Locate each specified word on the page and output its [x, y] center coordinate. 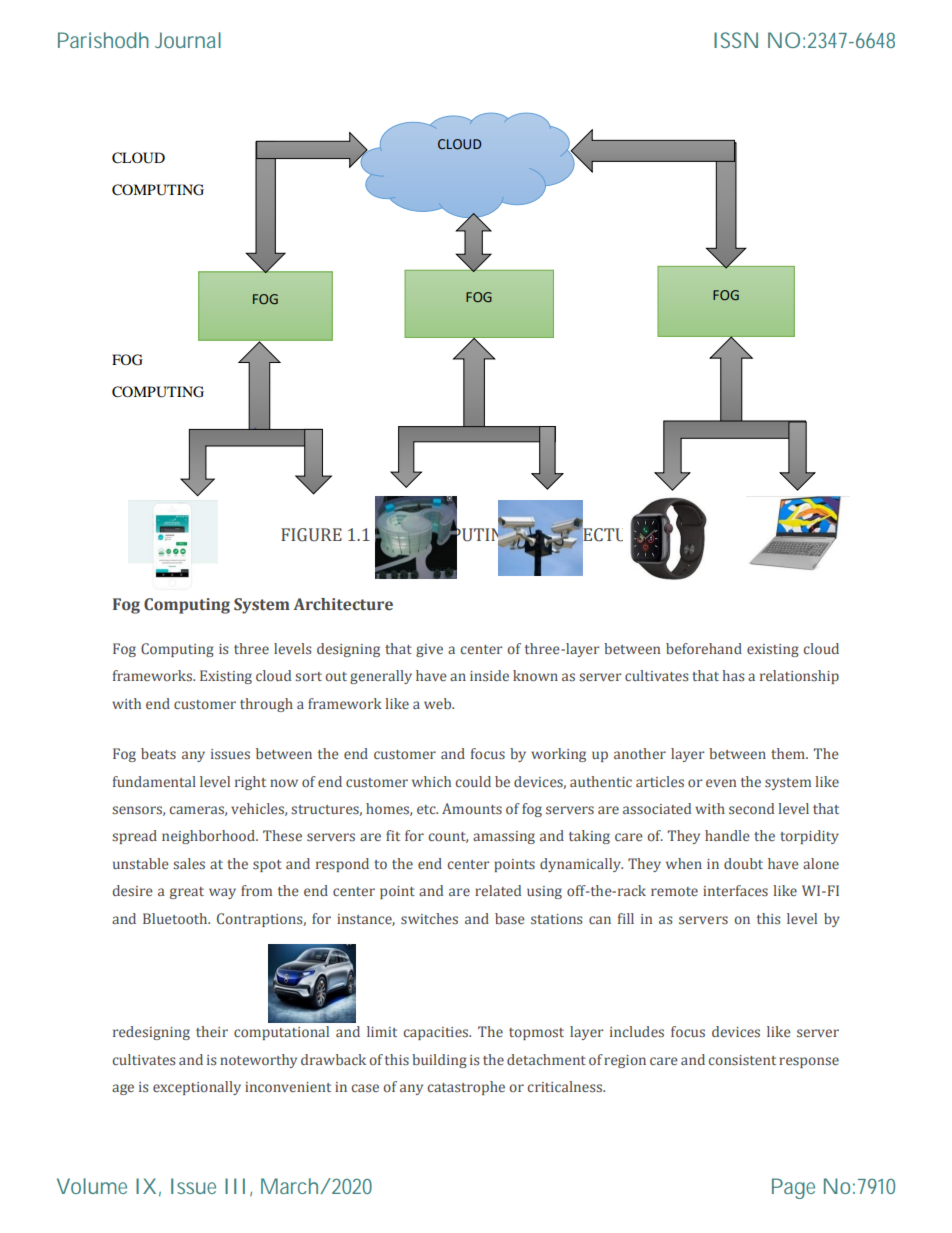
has [733, 675]
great [187, 893]
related [498, 890]
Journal [188, 40]
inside [489, 675]
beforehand [704, 648]
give [429, 650]
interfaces [735, 890]
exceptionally [197, 1088]
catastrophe [466, 1088]
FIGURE [311, 535]
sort [308, 676]
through [266, 705]
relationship [799, 677]
